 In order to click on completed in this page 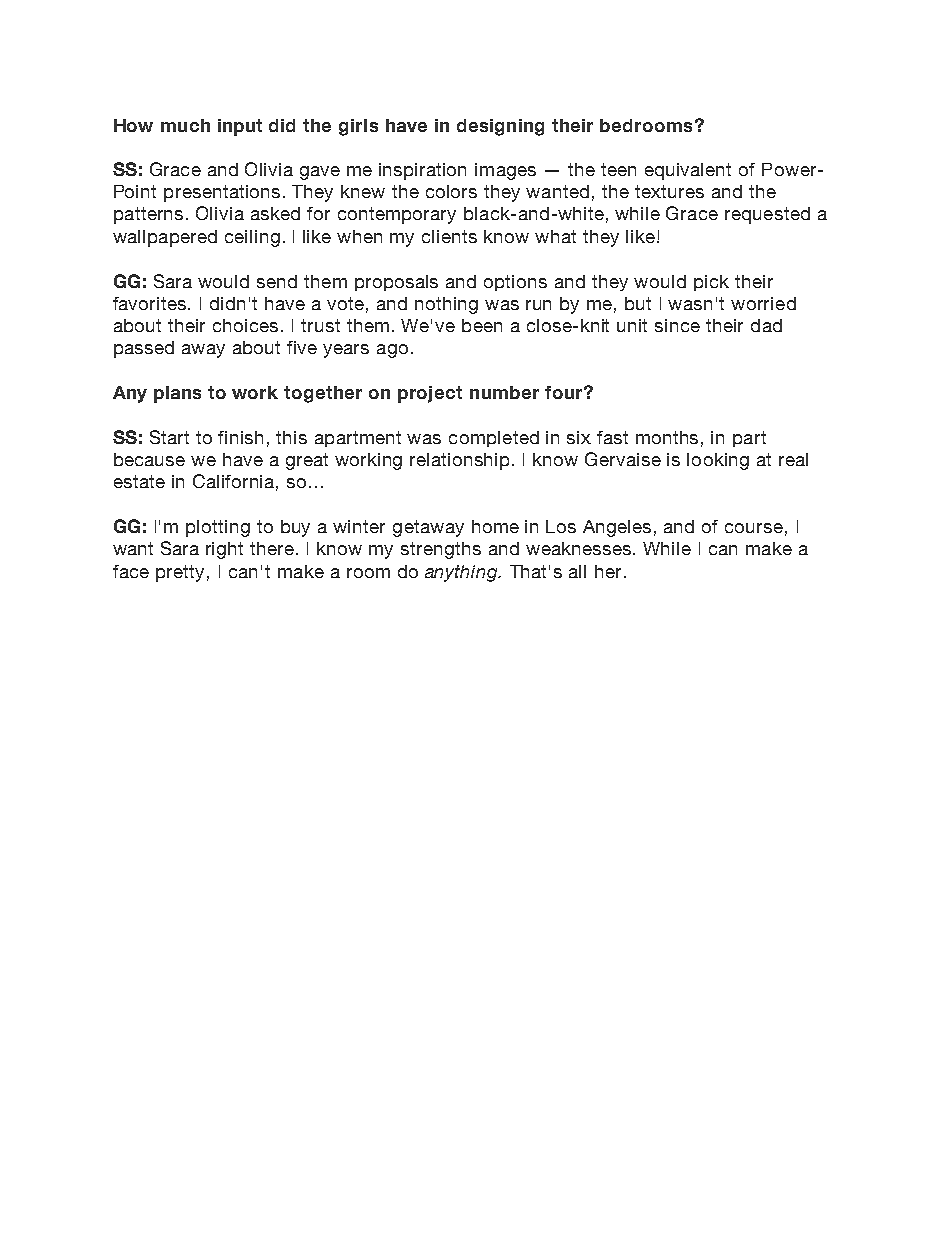, I will do `click(494, 439)`.
